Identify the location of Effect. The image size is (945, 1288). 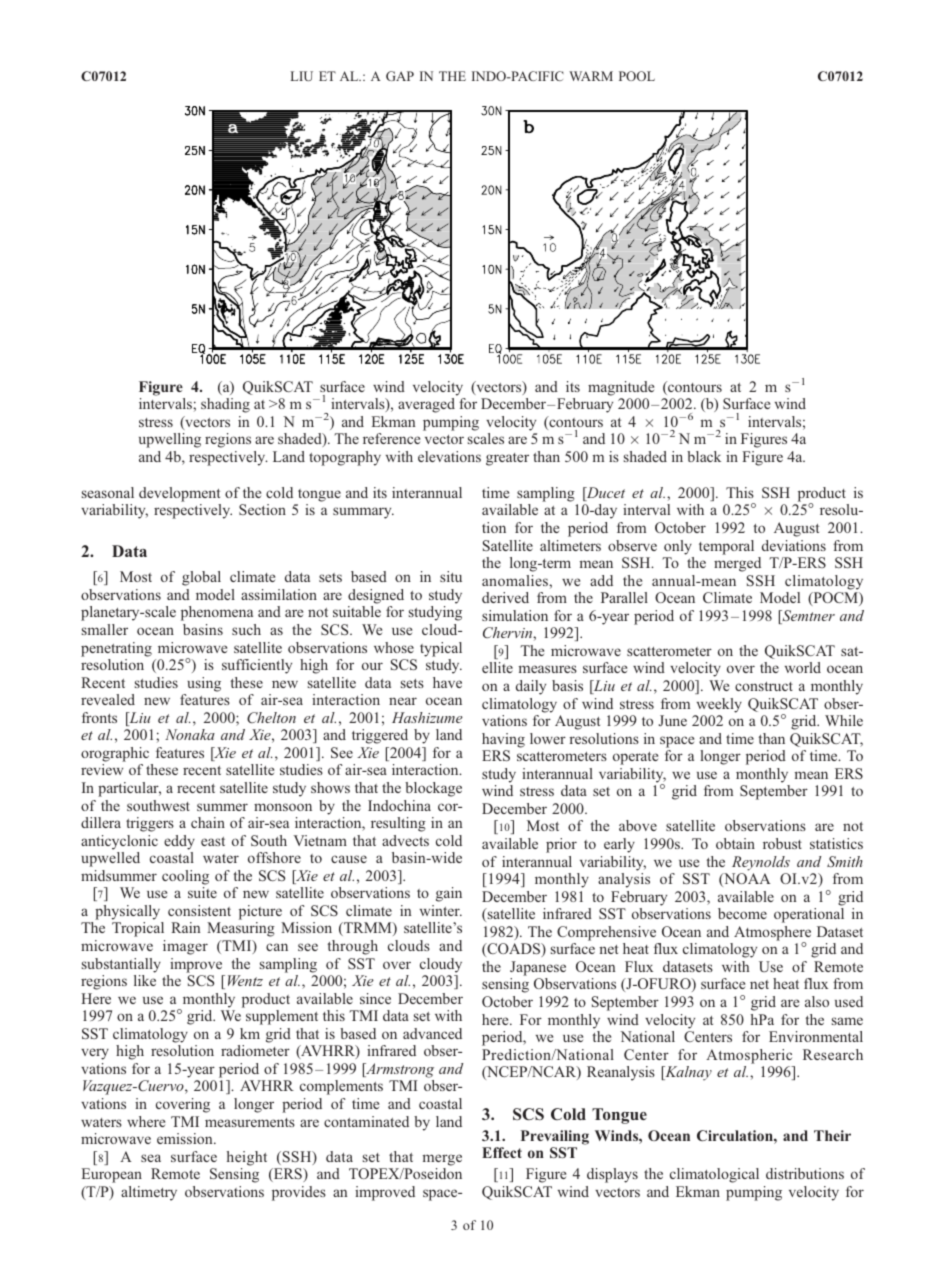
(502, 1152).
